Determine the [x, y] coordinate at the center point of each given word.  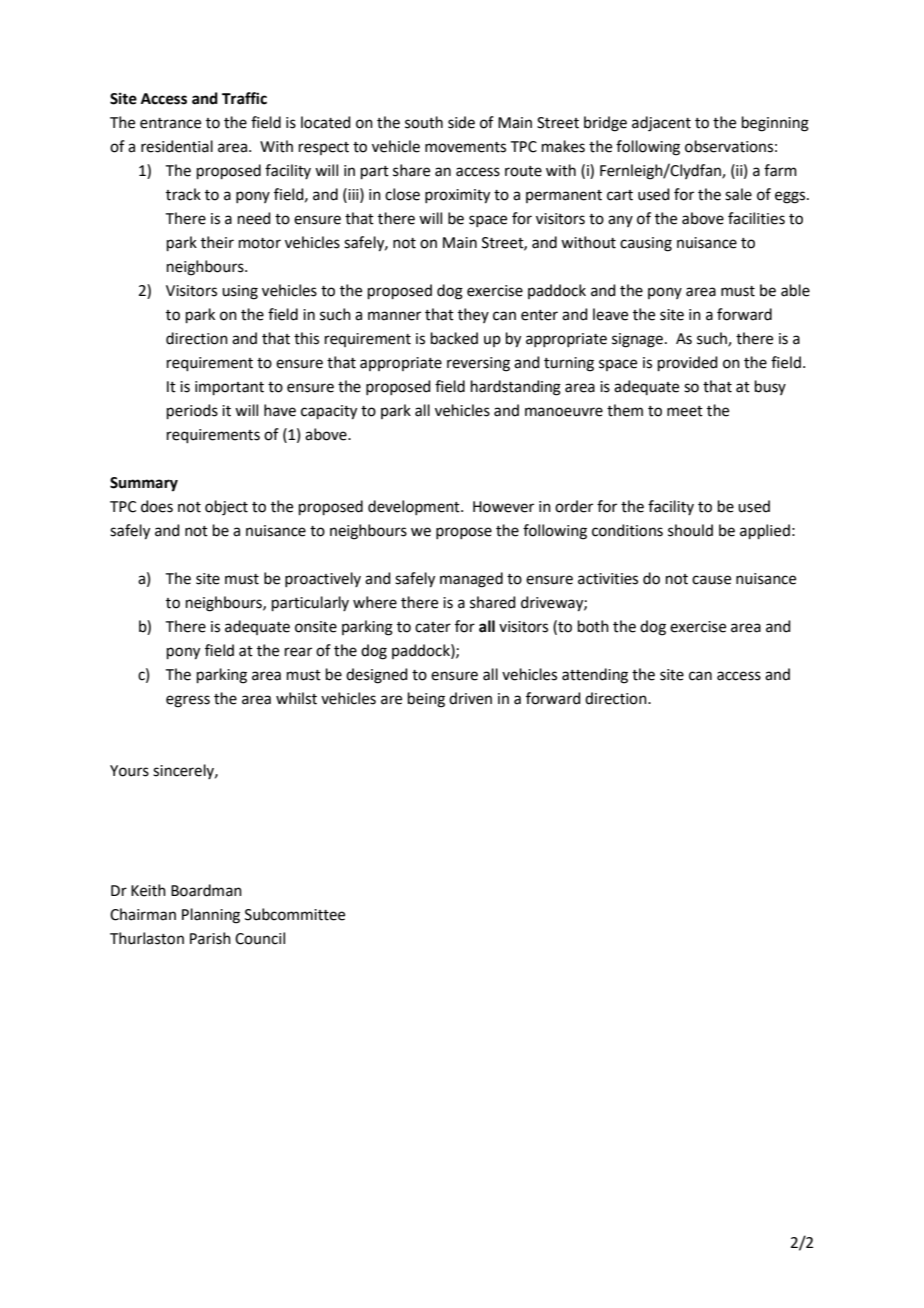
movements [465, 147]
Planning [211, 916]
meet [685, 411]
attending [595, 676]
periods [192, 411]
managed [471, 580]
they [473, 315]
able [795, 290]
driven [470, 698]
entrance [170, 123]
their [217, 242]
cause [711, 580]
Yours [129, 771]
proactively [323, 579]
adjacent [661, 124]
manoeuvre [564, 412]
